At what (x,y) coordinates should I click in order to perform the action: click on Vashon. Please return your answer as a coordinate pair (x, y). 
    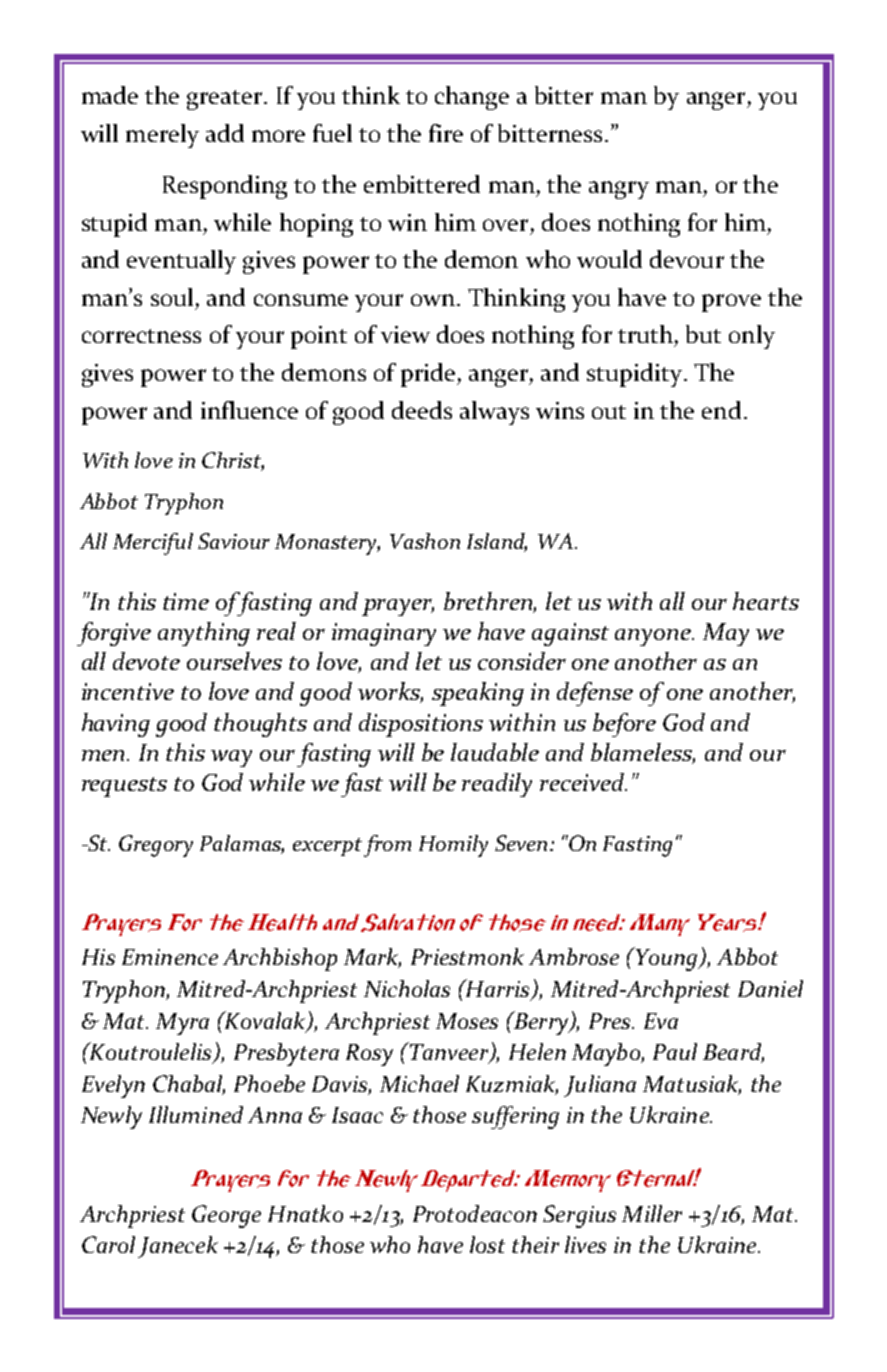
    Looking at the image, I should click on (425, 541).
